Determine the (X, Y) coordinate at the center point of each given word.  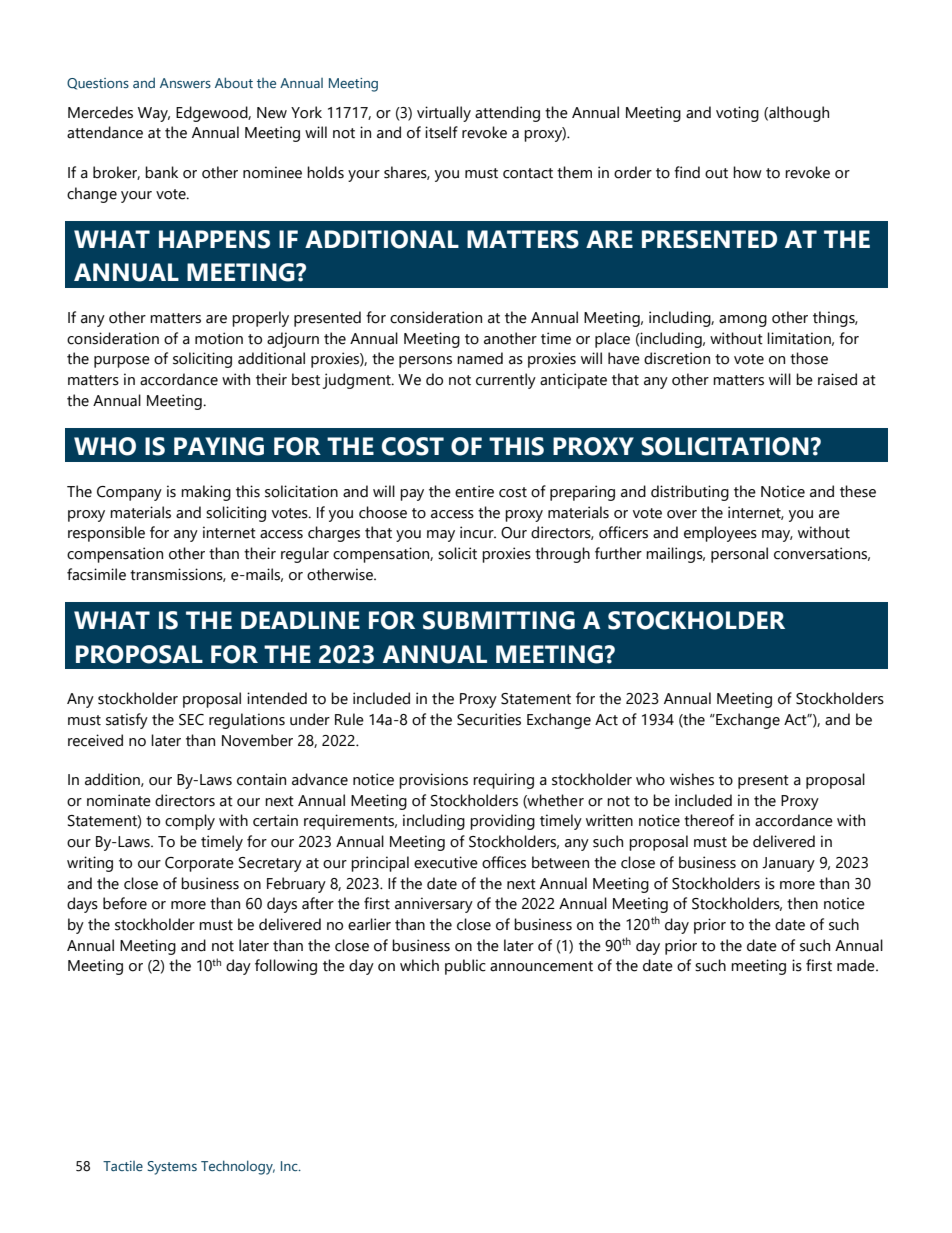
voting (737, 114)
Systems (172, 1168)
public (465, 967)
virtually (444, 114)
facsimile (96, 574)
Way (154, 114)
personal (739, 555)
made (857, 965)
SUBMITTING (499, 620)
